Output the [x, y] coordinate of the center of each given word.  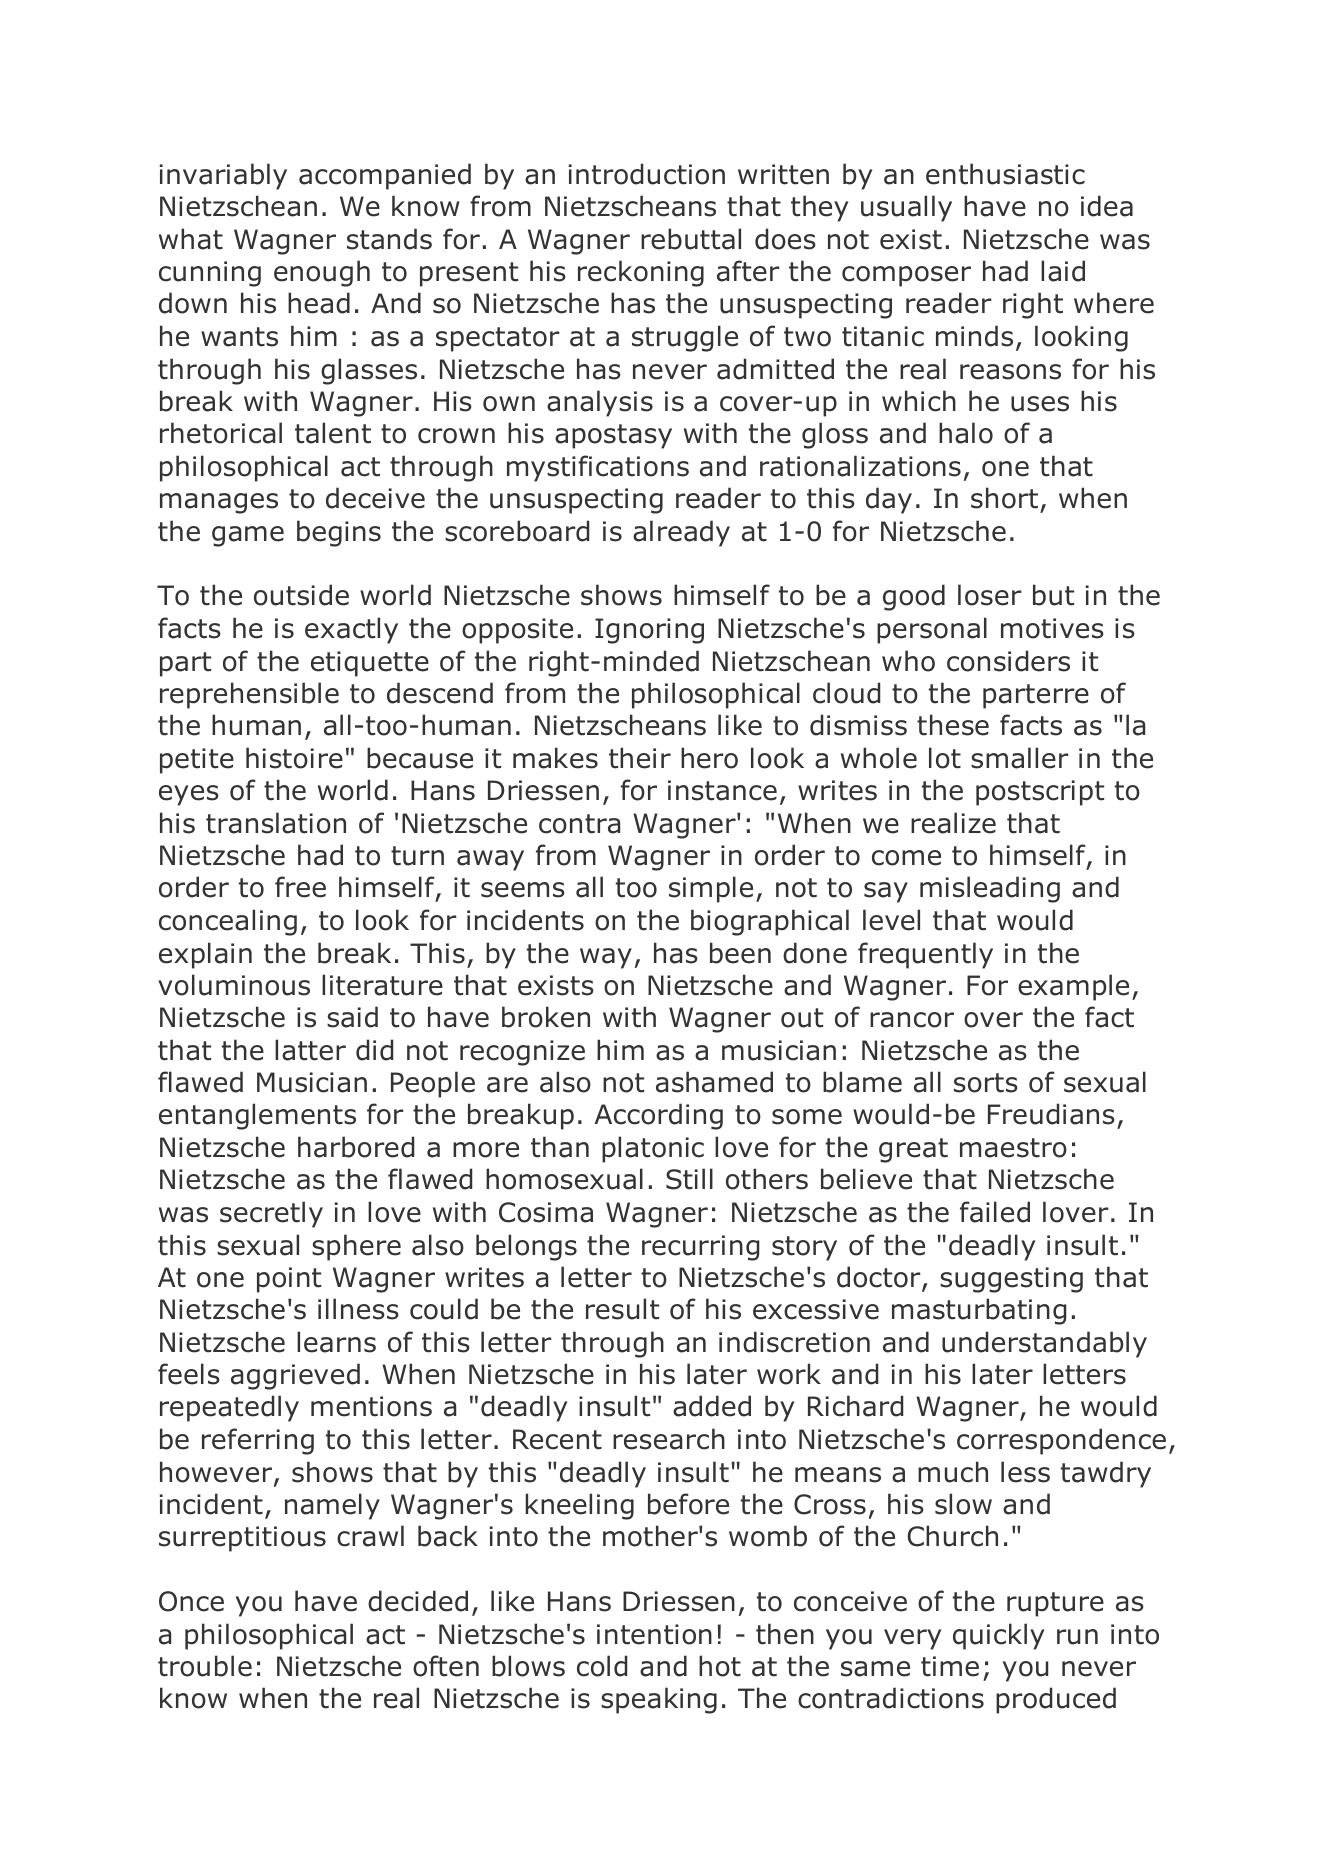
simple [711, 889]
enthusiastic [1005, 174]
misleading [990, 889]
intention [654, 1634]
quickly [998, 1636]
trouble [205, 1666]
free [300, 887]
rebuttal [691, 239]
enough [322, 273]
